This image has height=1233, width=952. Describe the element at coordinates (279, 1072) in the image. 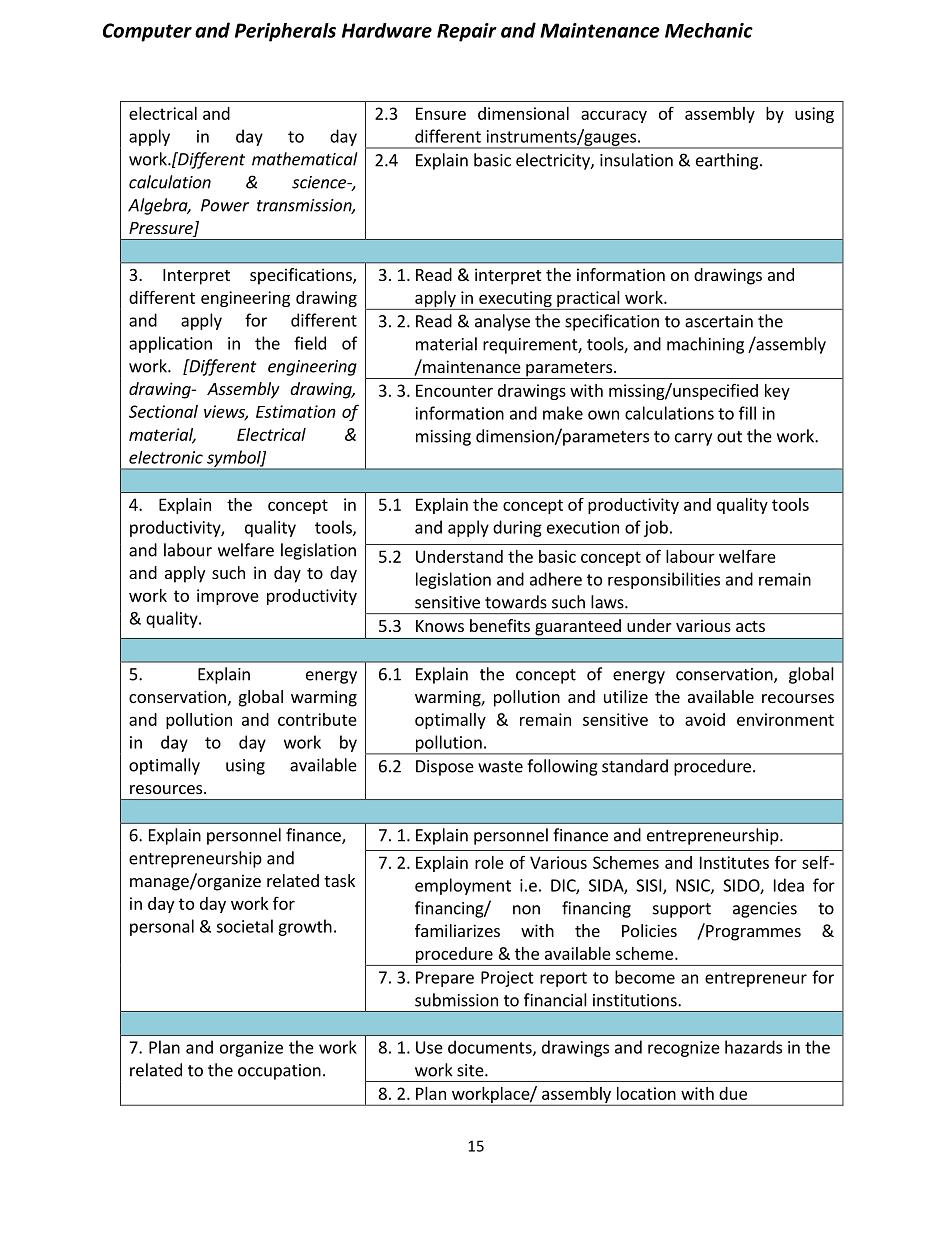

I see `occupation` at that location.
